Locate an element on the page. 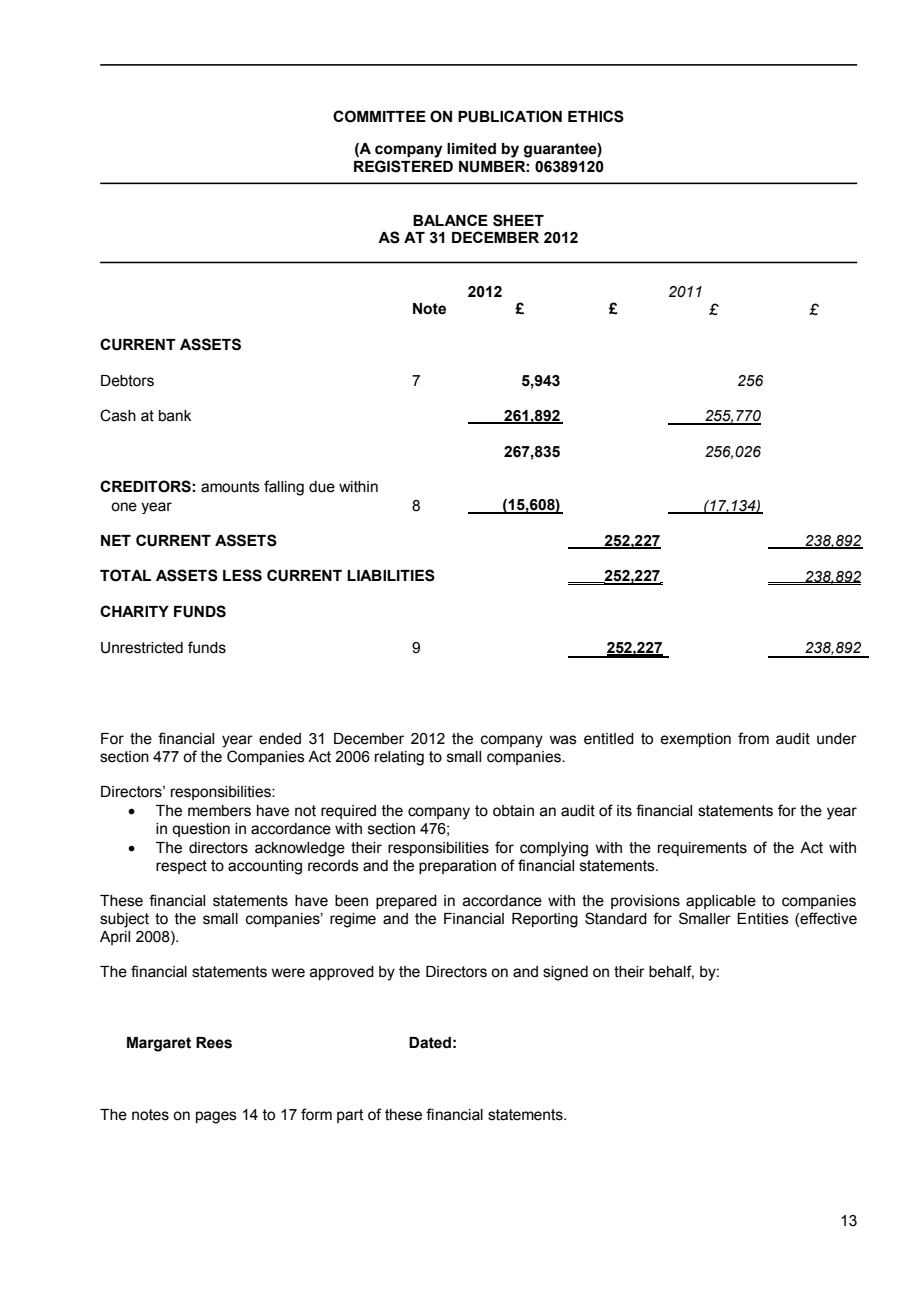 The width and height of the document is (924, 1303). bank is located at coordinates (175, 416).
